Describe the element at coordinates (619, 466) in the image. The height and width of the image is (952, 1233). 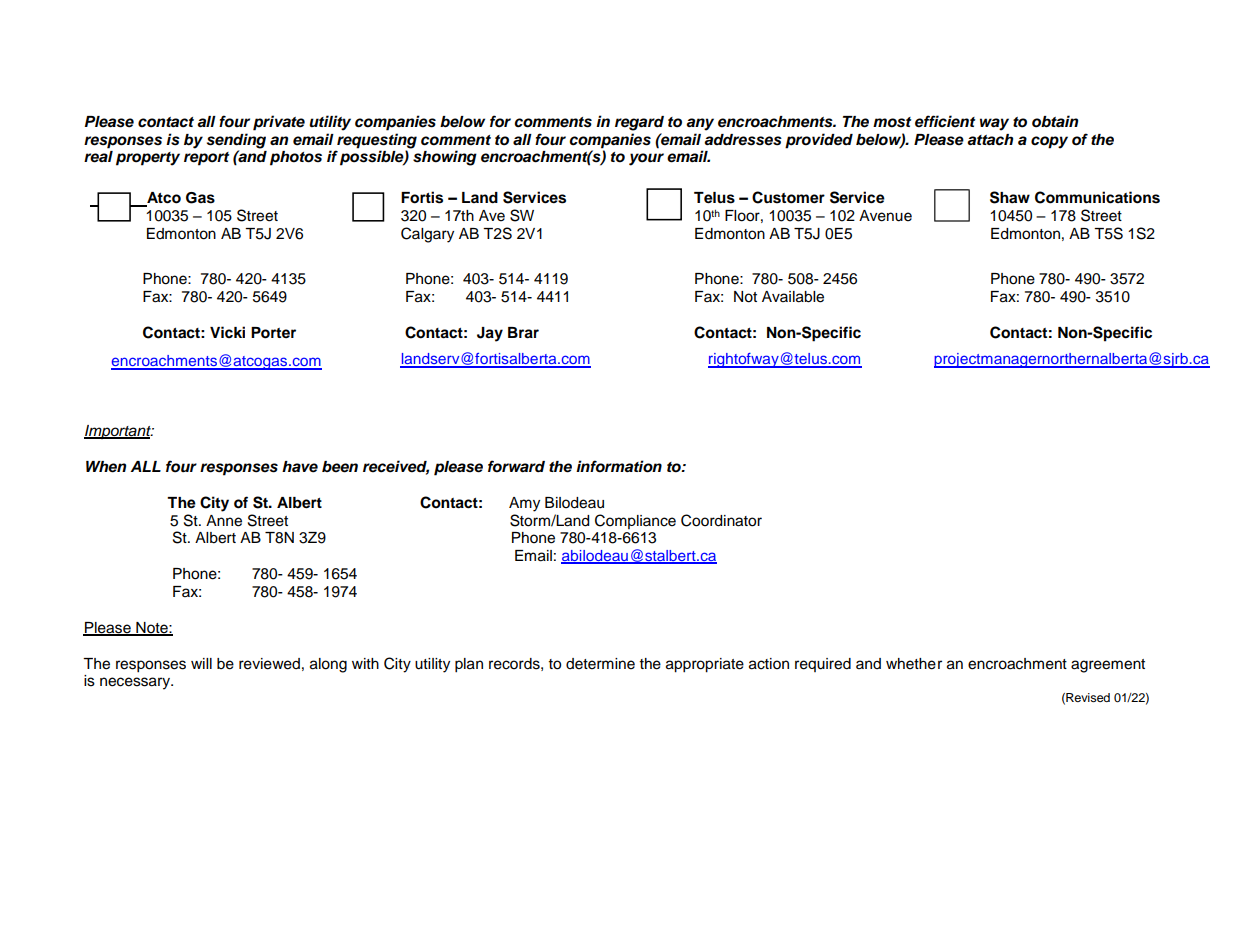
I see `information` at that location.
